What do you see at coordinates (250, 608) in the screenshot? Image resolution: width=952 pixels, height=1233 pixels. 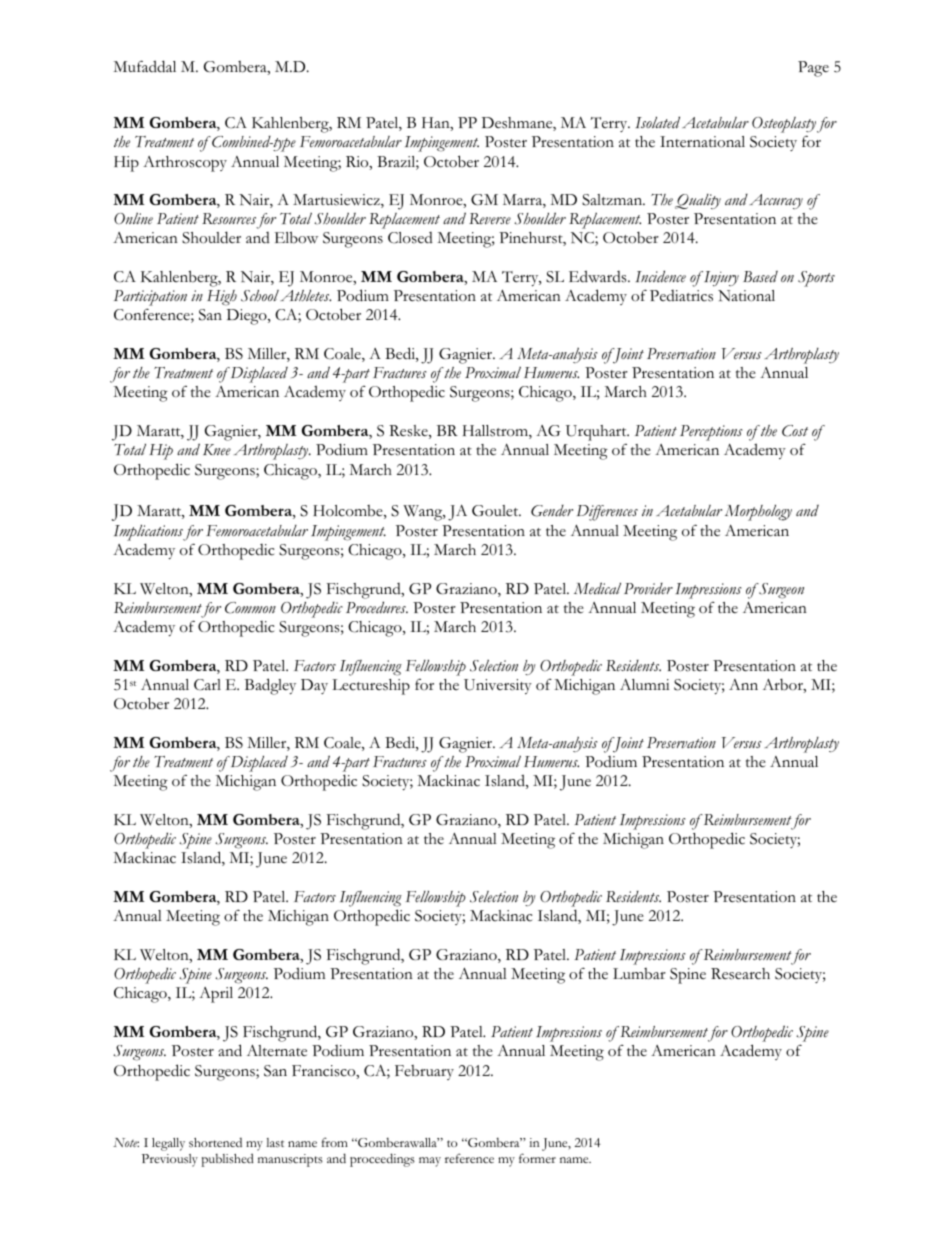 I see `Common` at bounding box center [250, 608].
